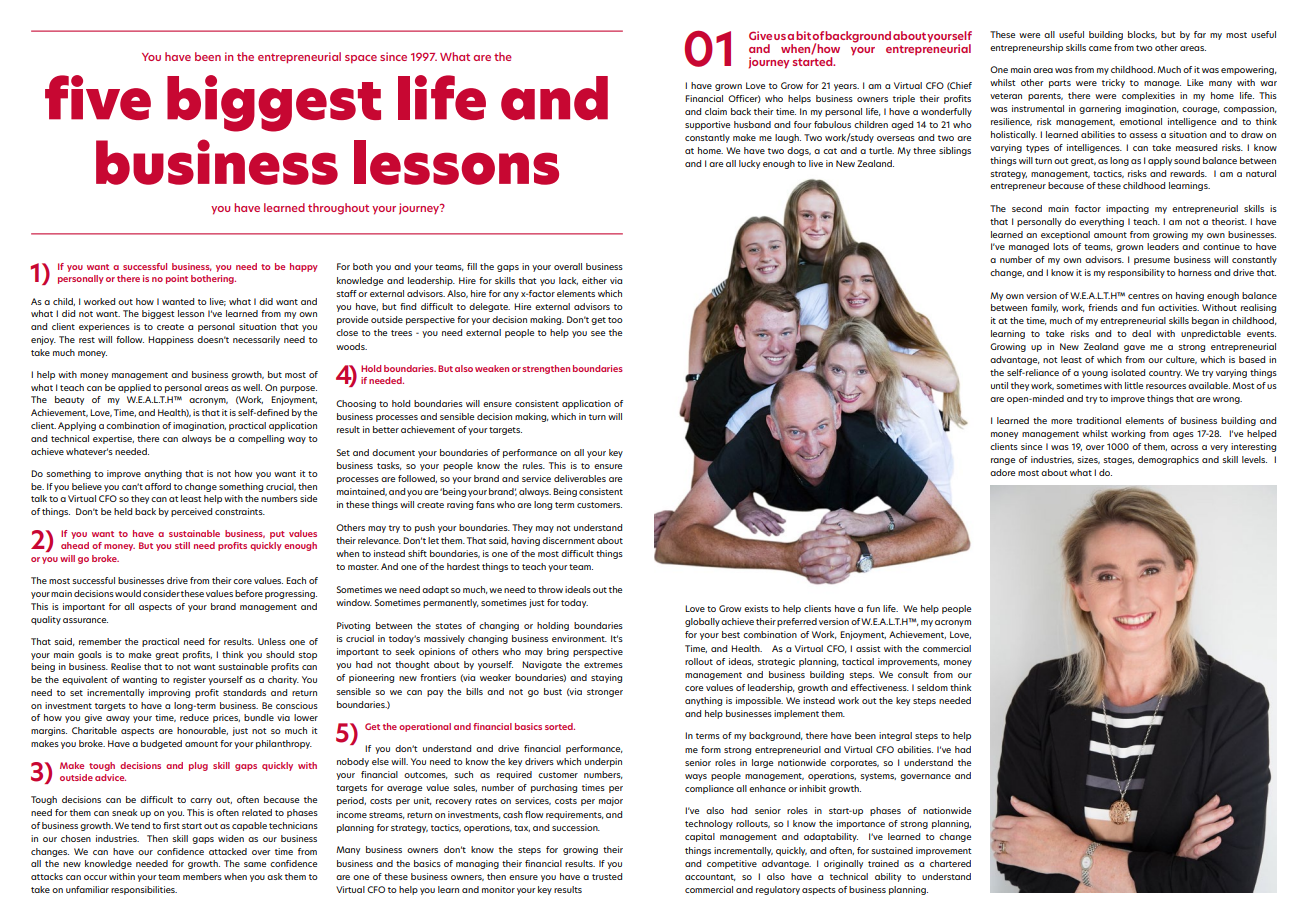 Image resolution: width=1308 pixels, height=924 pixels. What do you see at coordinates (716, 111) in the image?
I see `claim` at bounding box center [716, 111].
